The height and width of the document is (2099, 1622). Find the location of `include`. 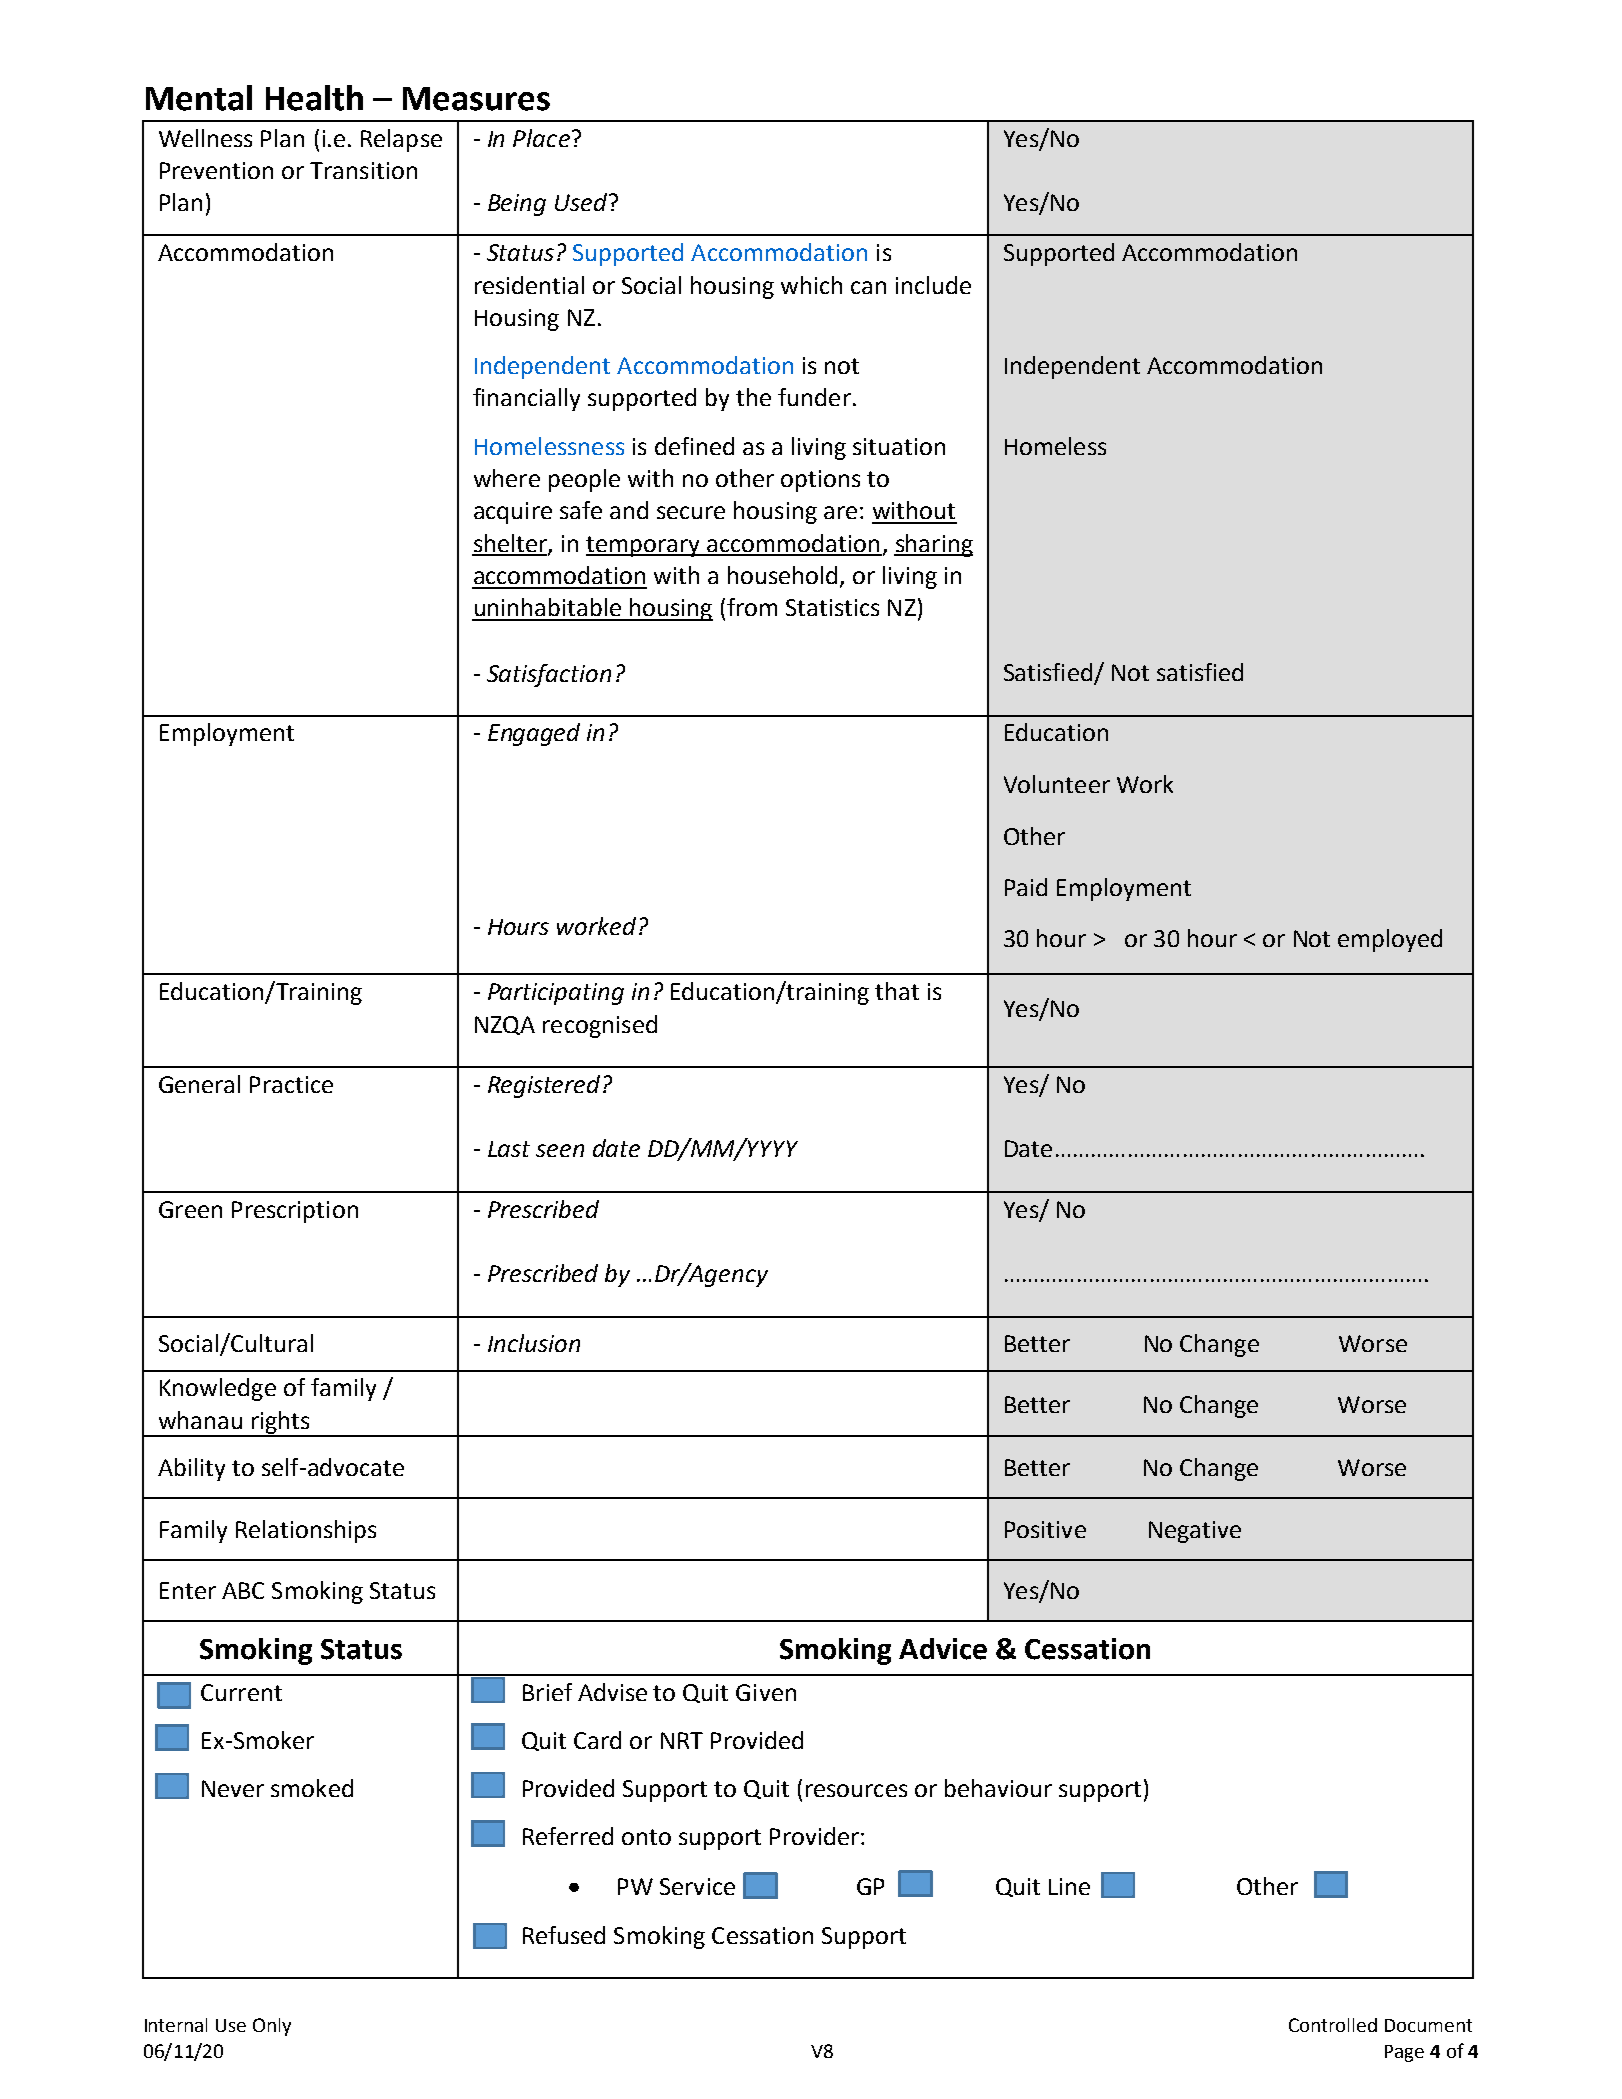

include is located at coordinates (933, 285).
